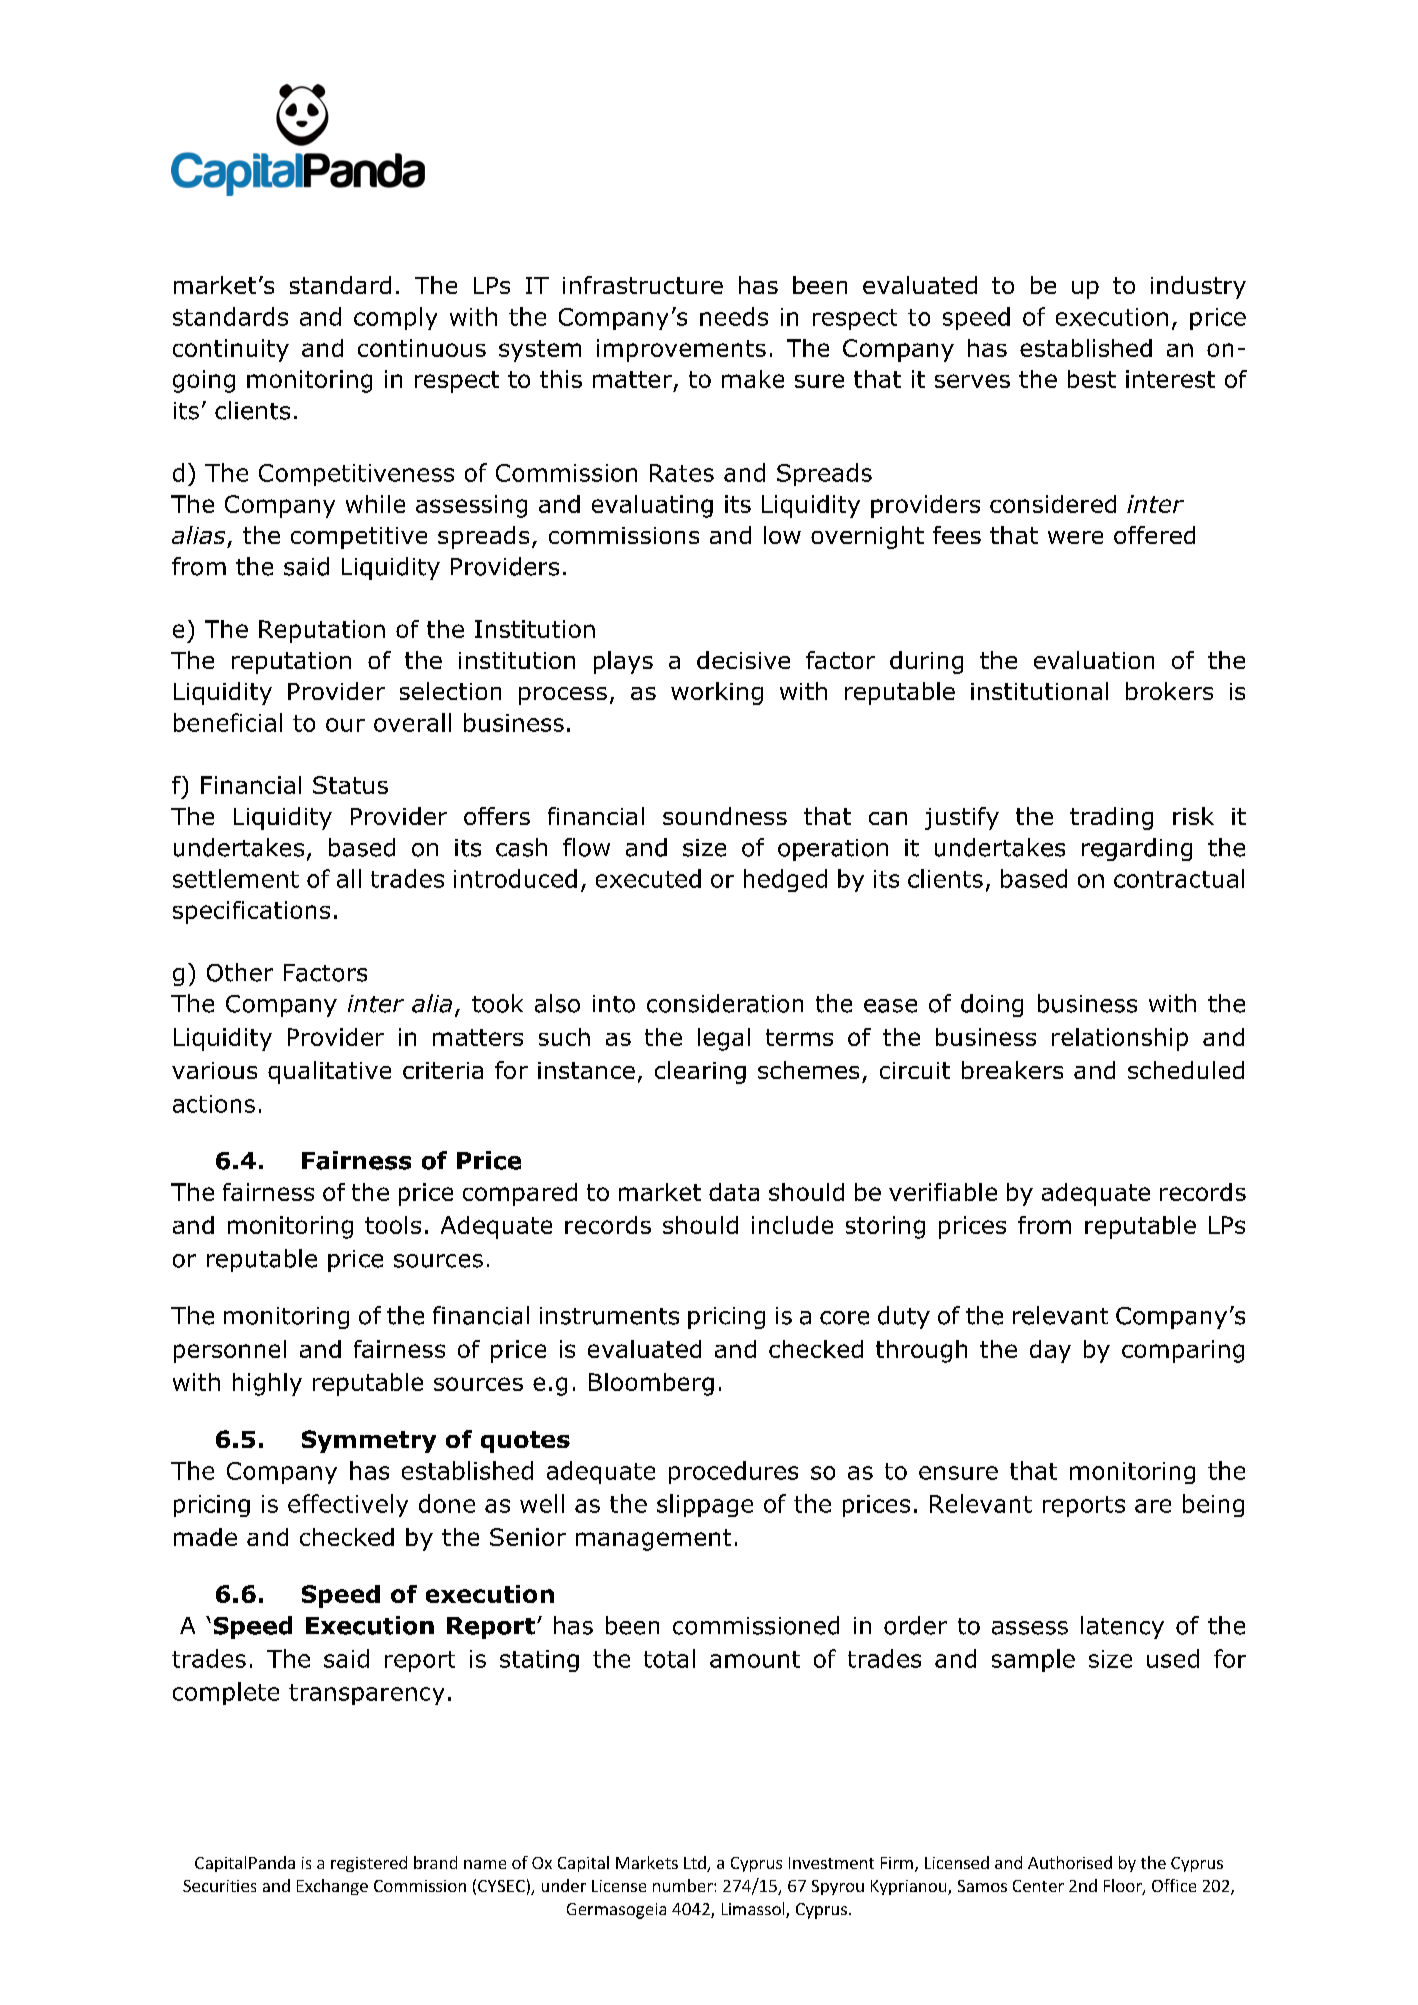 This image has width=1418, height=2005. Describe the element at coordinates (1070, 1862) in the image. I see `Authorised` at that location.
